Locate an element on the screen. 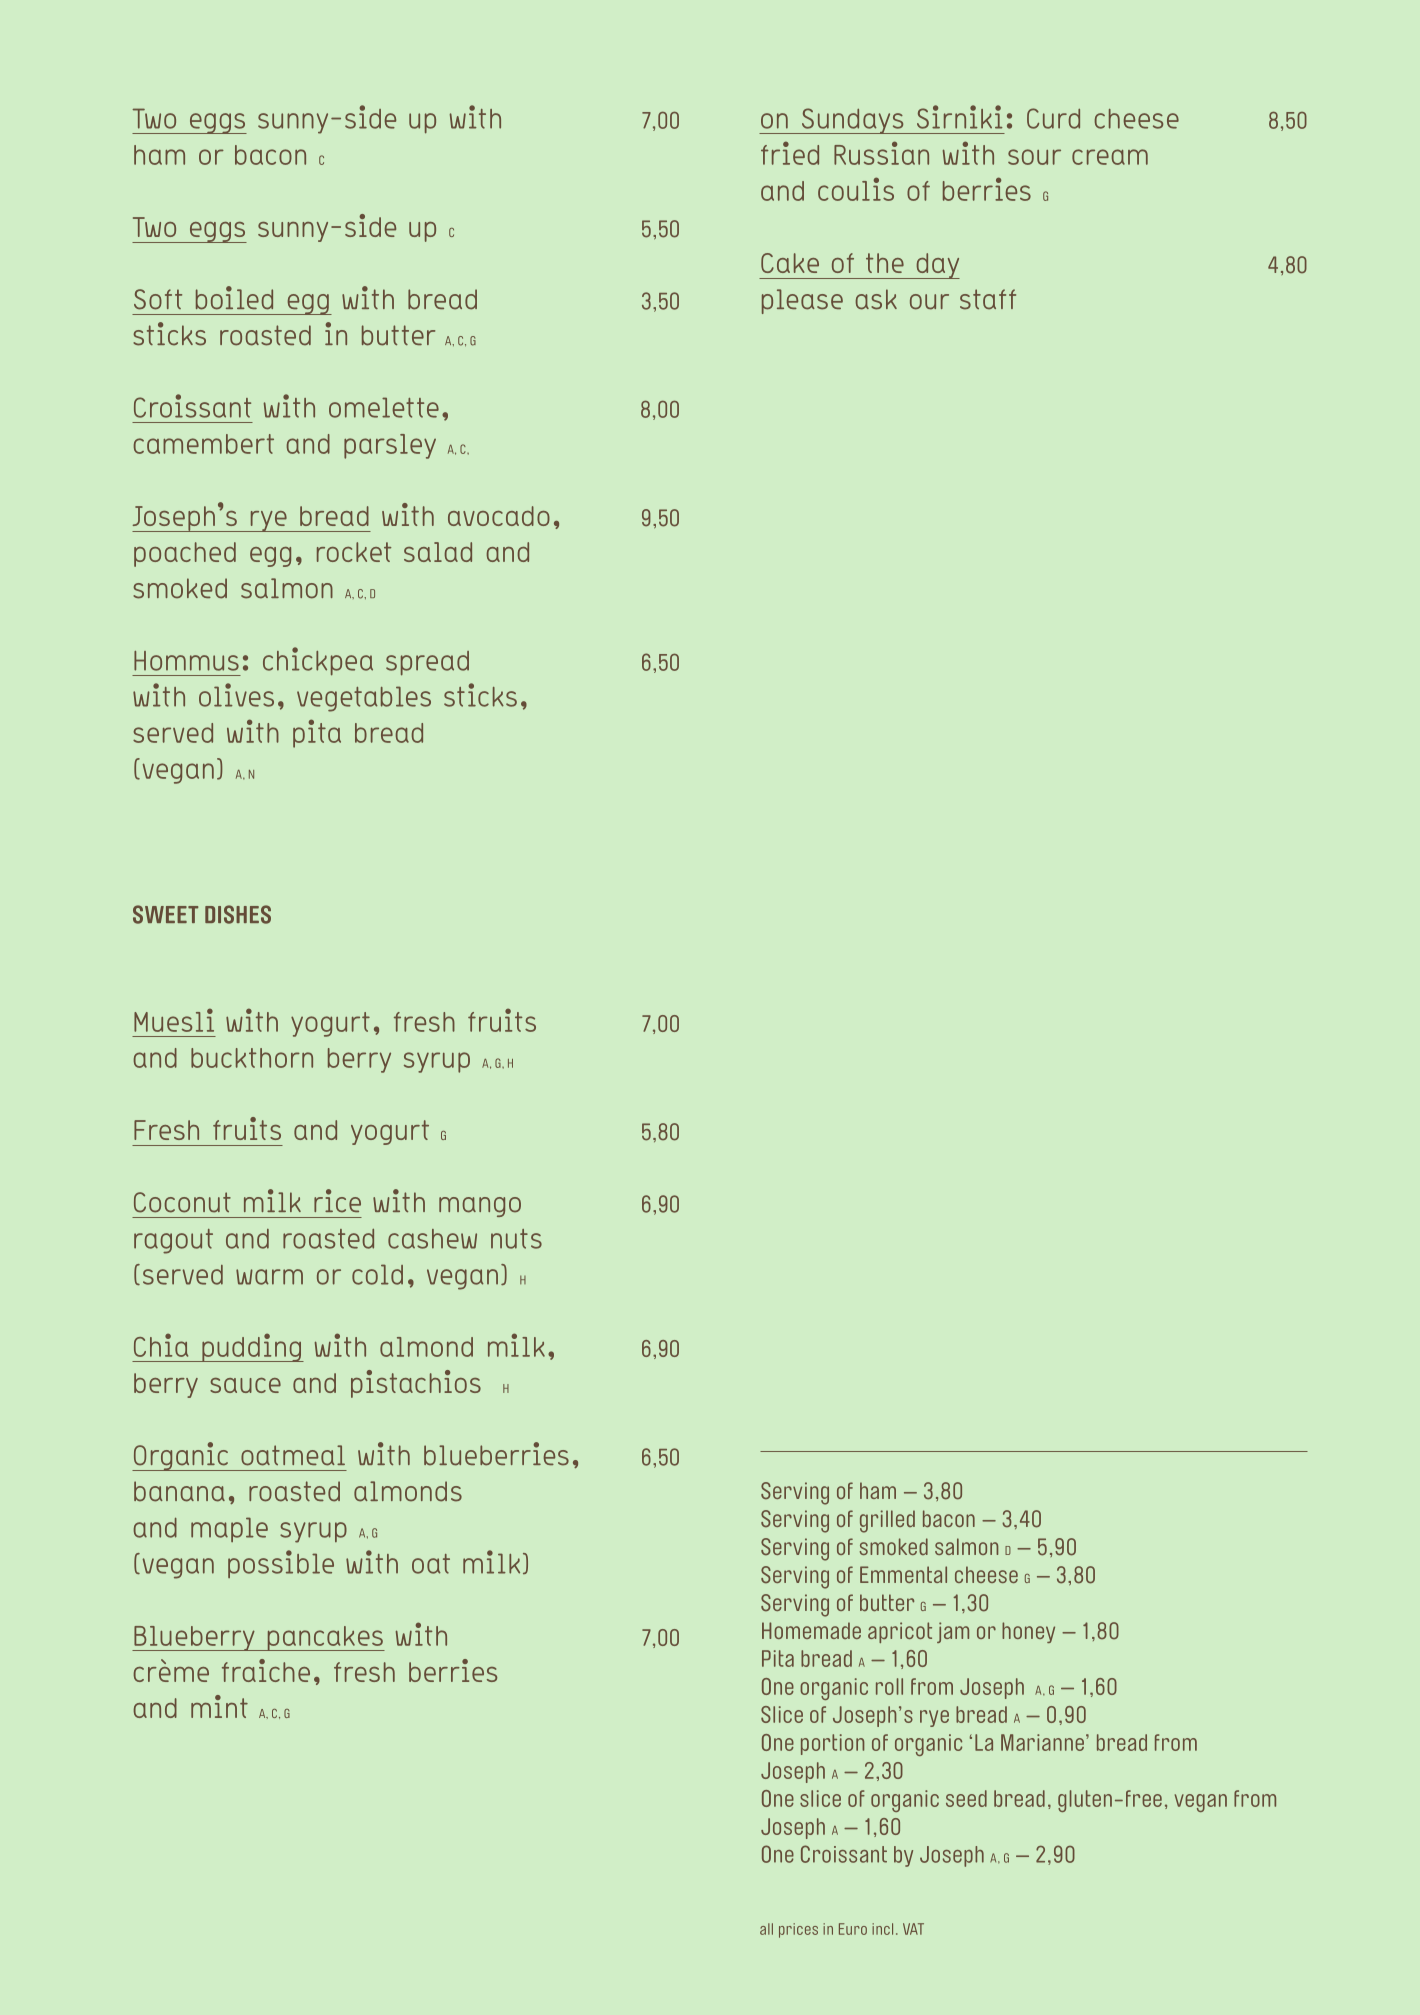 The height and width of the screenshot is (2015, 1420). buckthorn is located at coordinates (252, 1058).
